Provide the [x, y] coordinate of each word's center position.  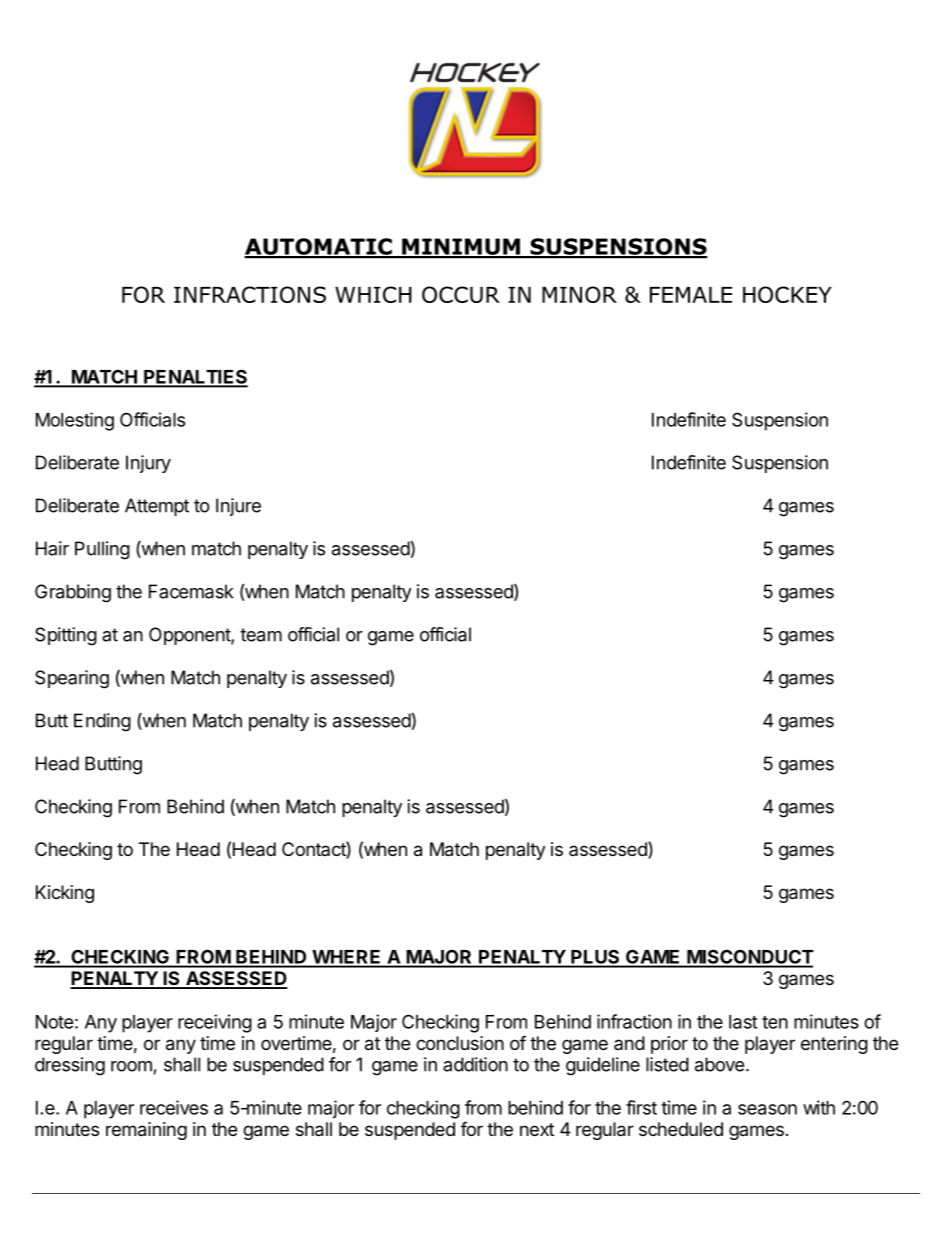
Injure [238, 507]
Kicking [65, 894]
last [743, 1022]
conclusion [460, 1043]
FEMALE [691, 295]
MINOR [579, 294]
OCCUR [461, 294]
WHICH [373, 294]
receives [174, 1107]
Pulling [102, 550]
